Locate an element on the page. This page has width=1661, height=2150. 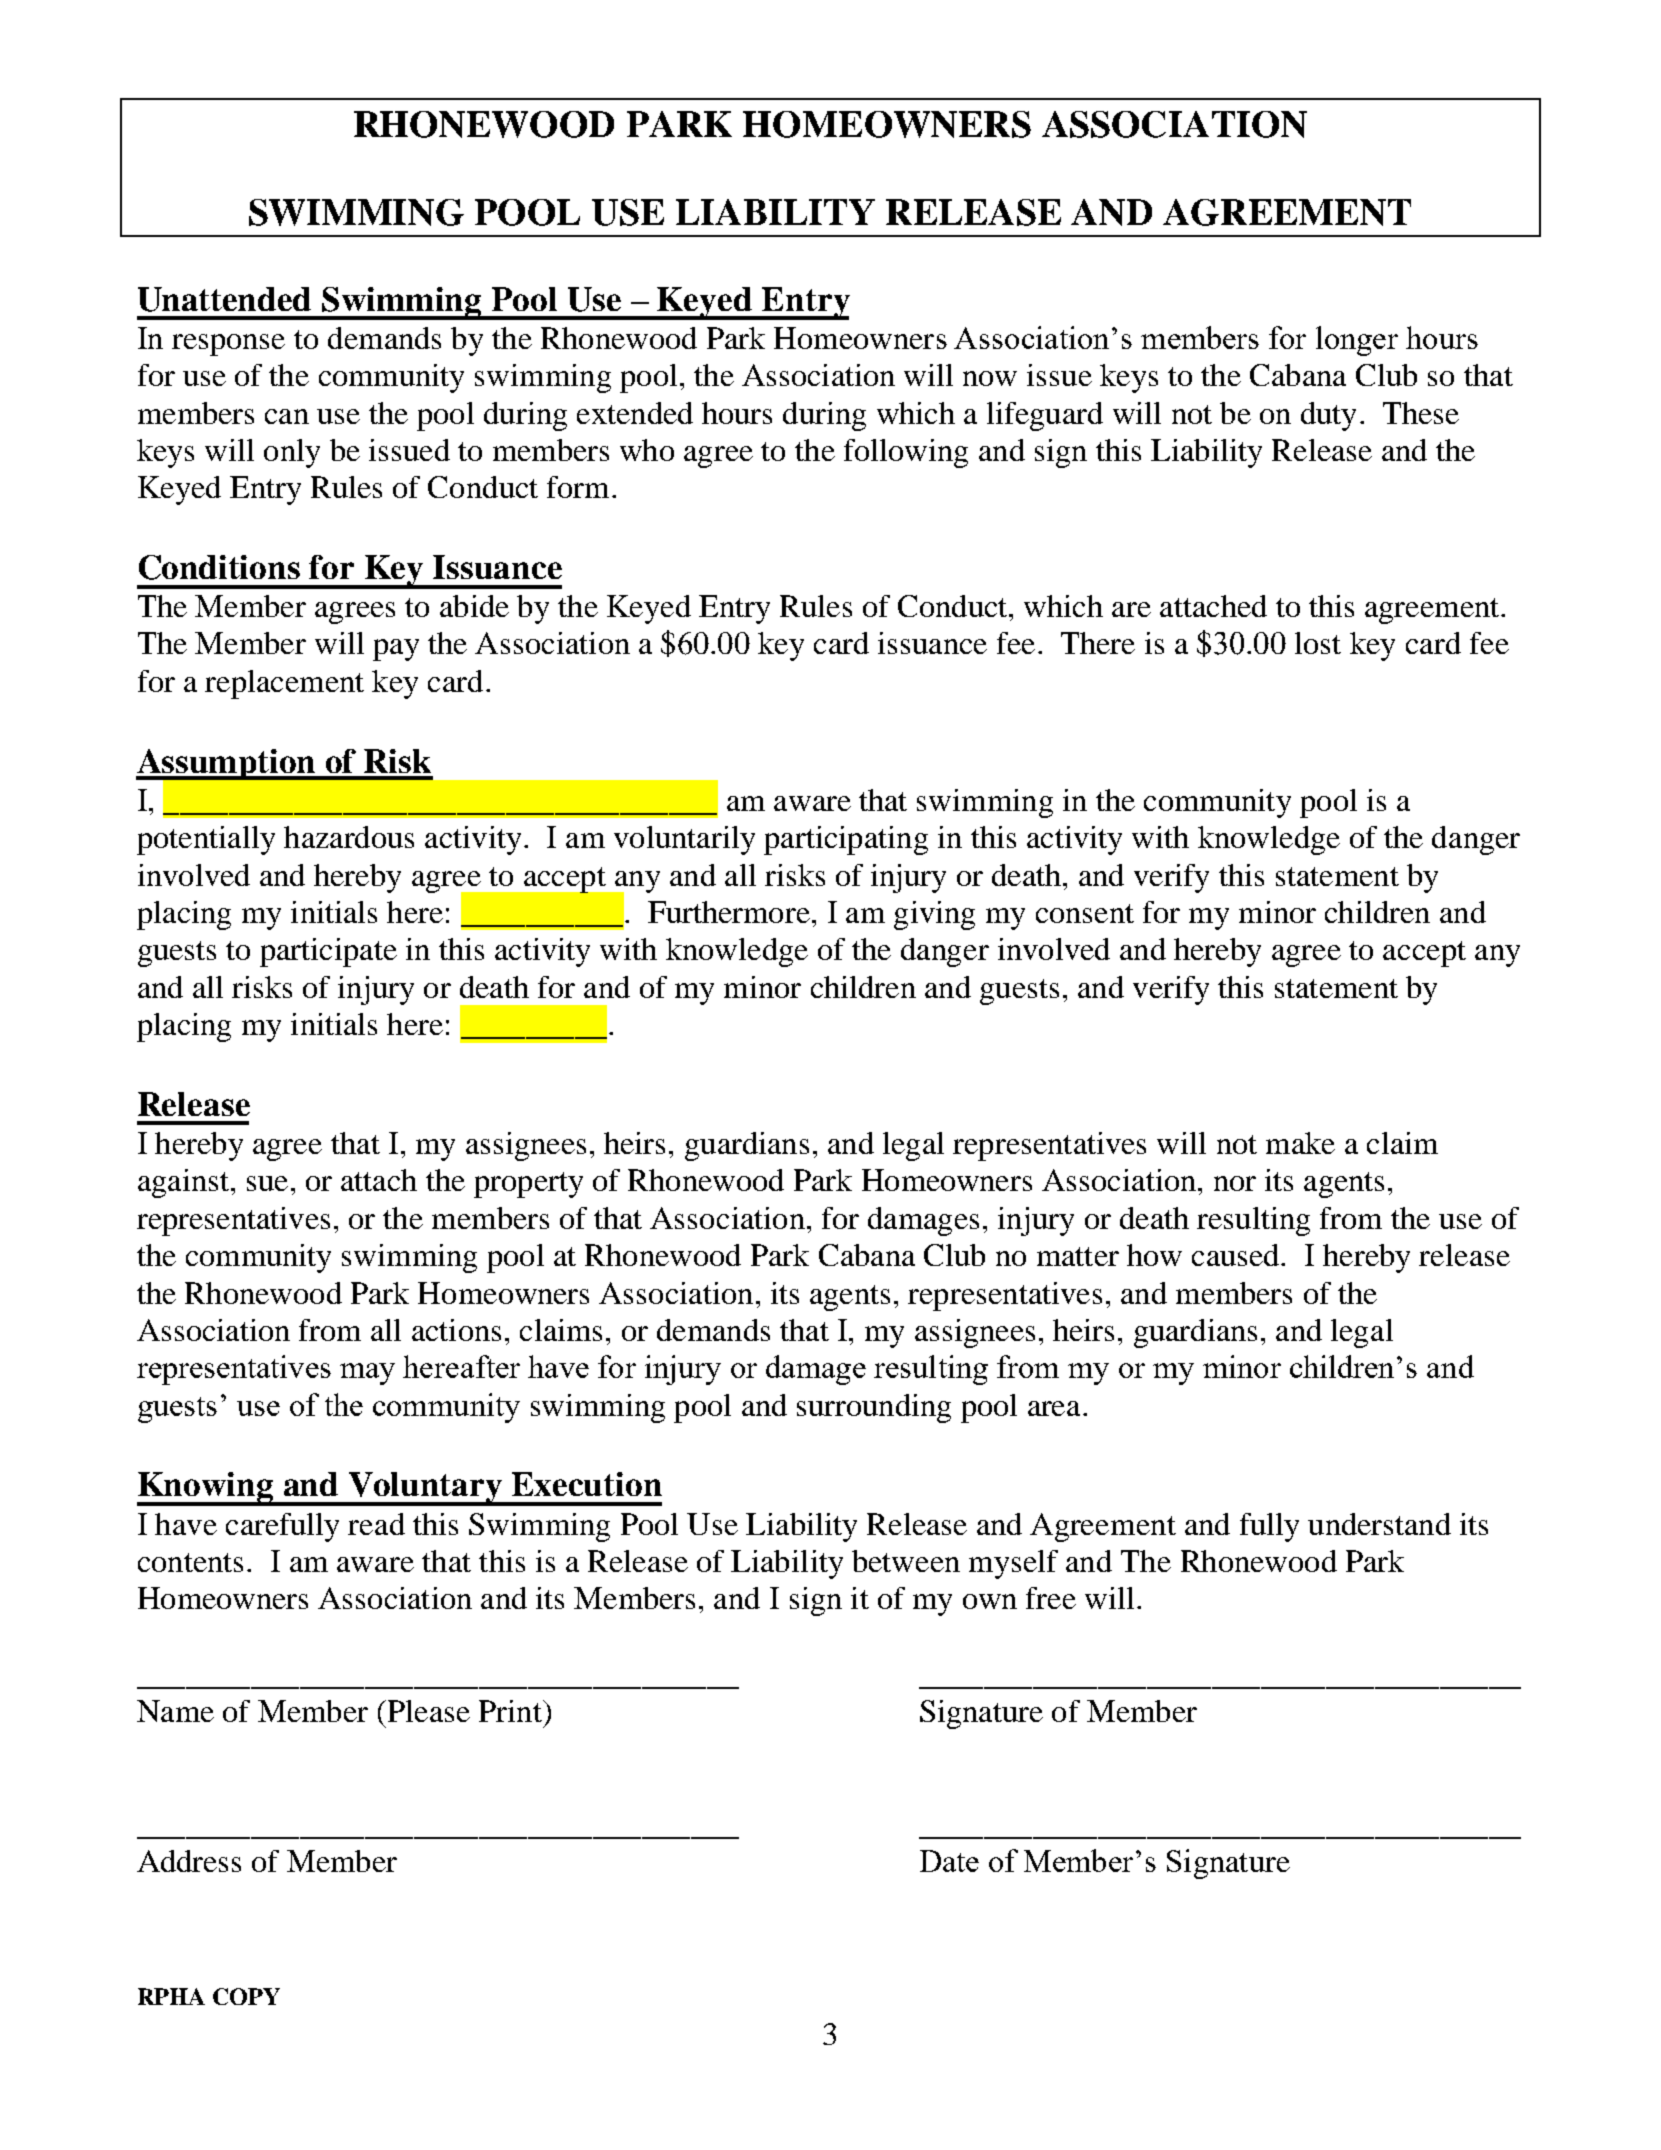
against is located at coordinates (183, 1183).
